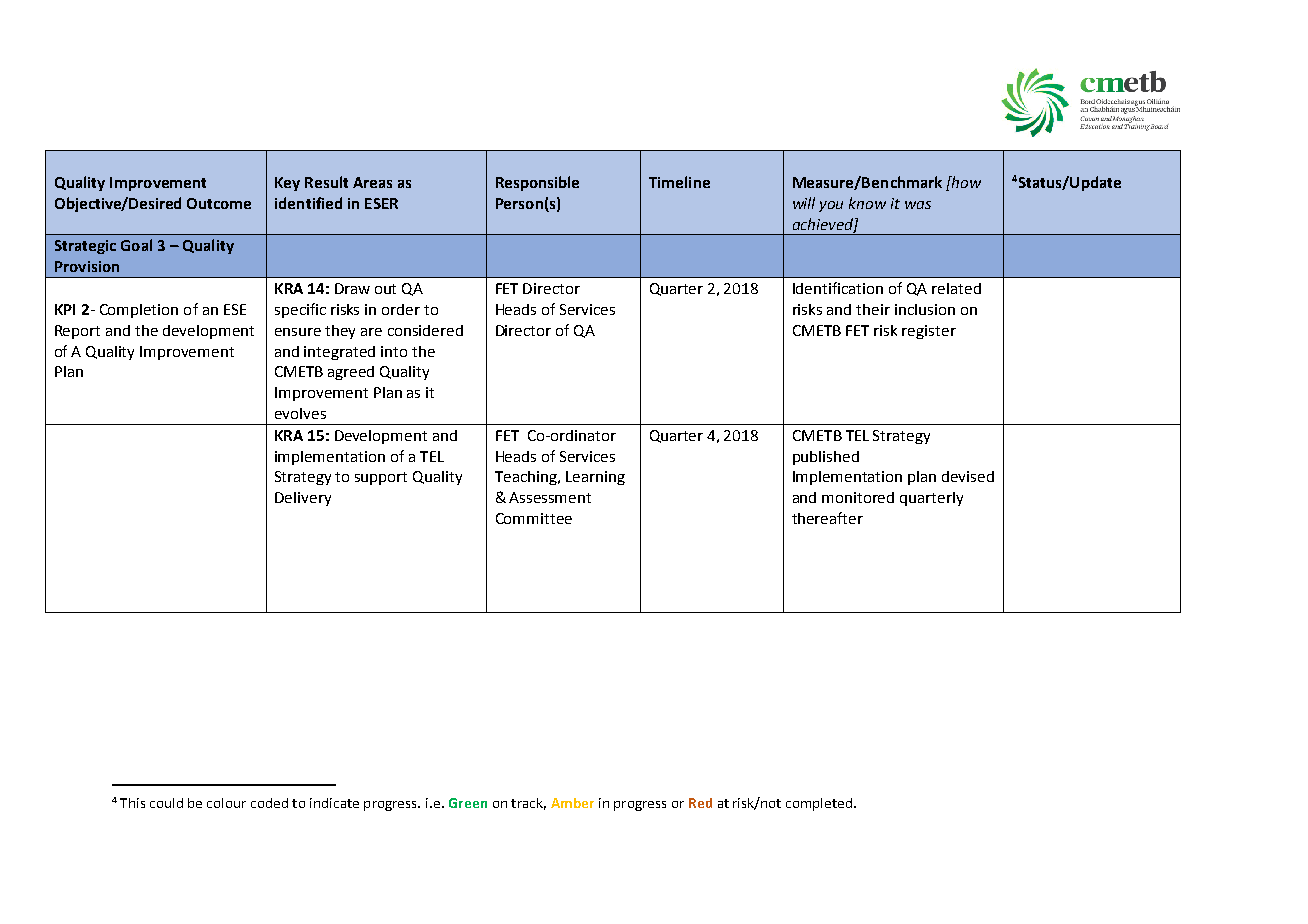 This page has height=924, width=1308. I want to click on Committee, so click(534, 518).
